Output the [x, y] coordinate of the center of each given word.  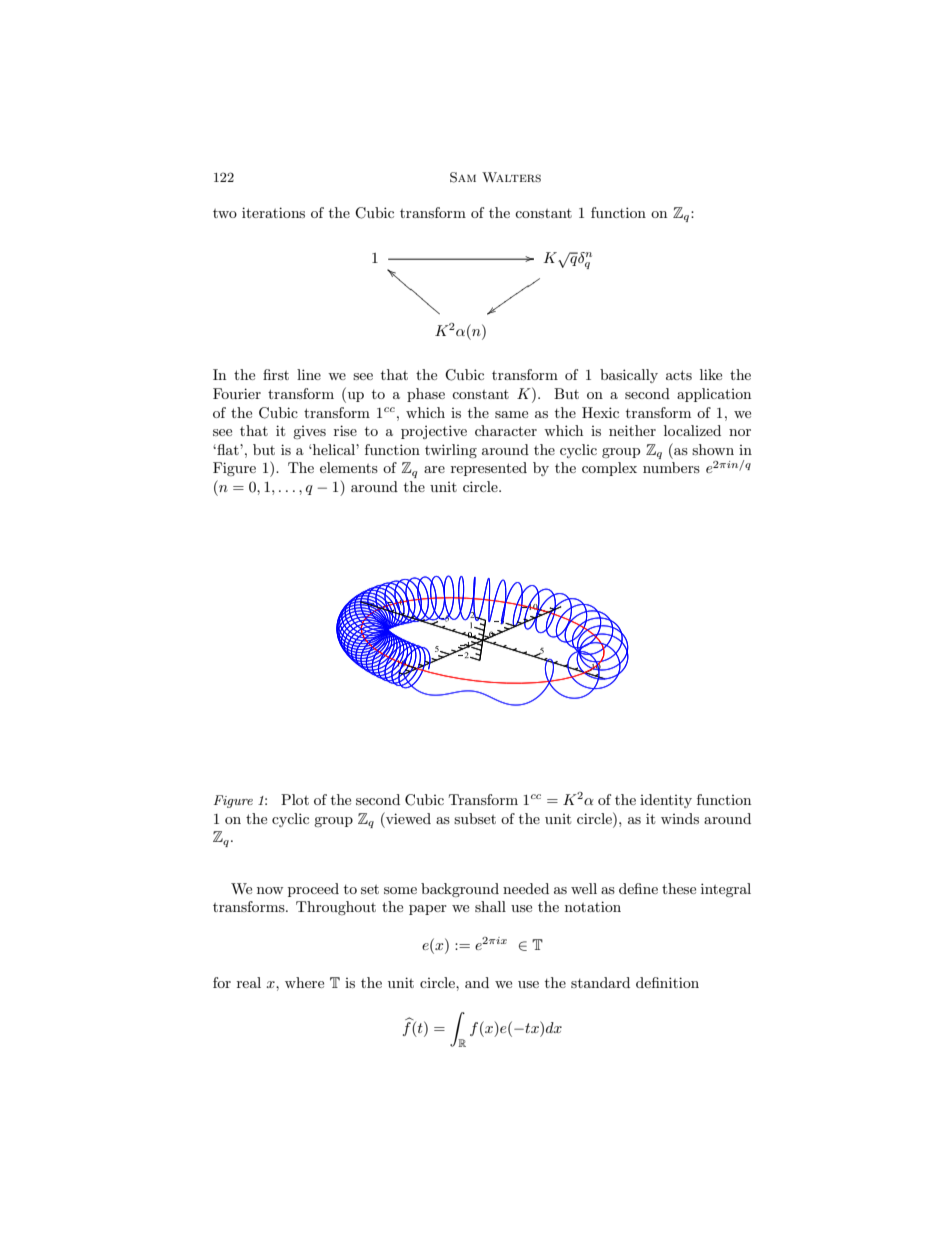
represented [489, 469]
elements [349, 467]
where [304, 982]
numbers [671, 467]
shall [490, 906]
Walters [511, 177]
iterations [273, 212]
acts [679, 375]
